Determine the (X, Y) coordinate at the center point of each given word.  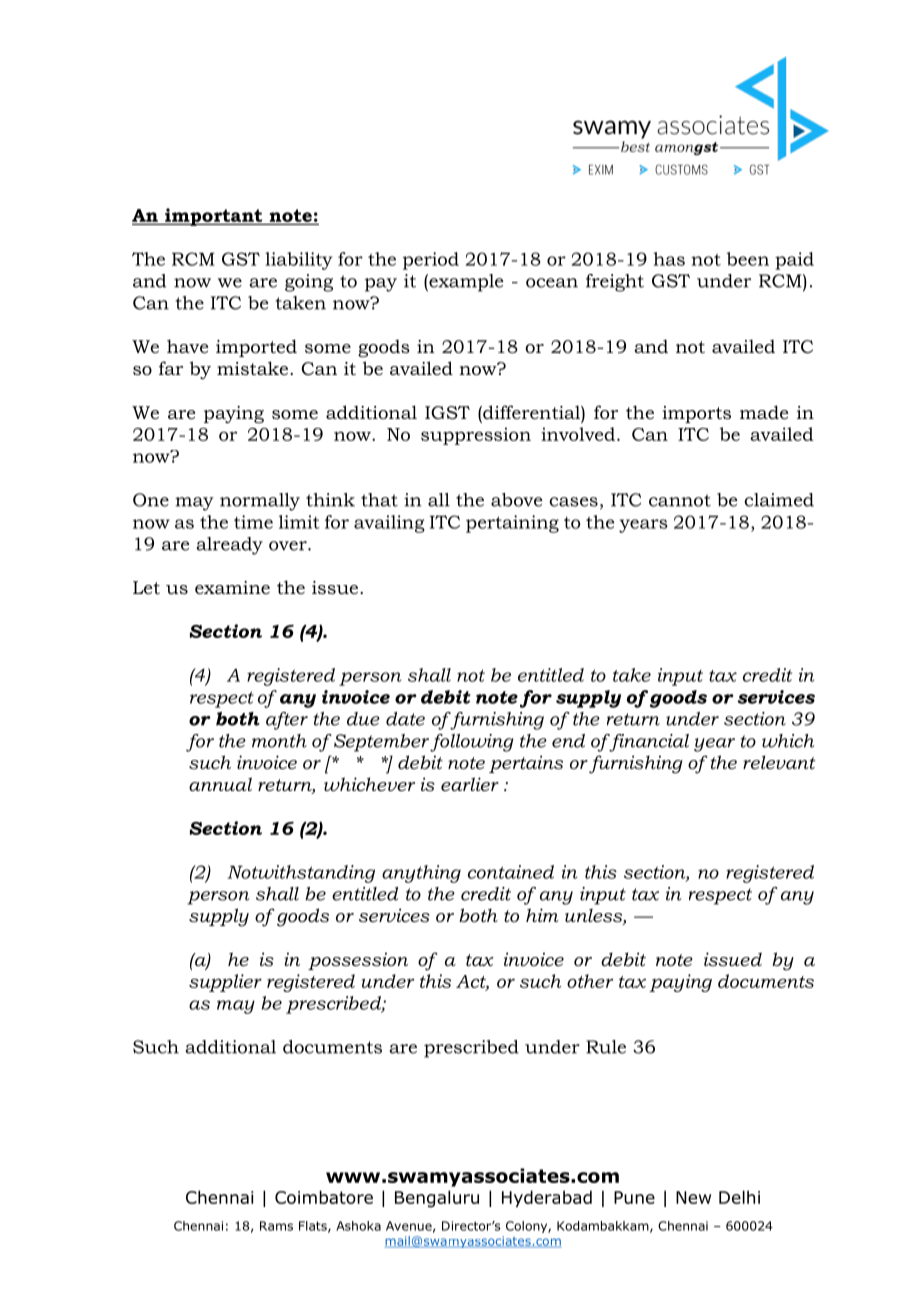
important (214, 217)
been (748, 259)
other (590, 981)
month (279, 741)
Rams (276, 1226)
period (431, 261)
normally (260, 502)
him (542, 915)
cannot (680, 500)
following (471, 743)
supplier (225, 983)
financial (648, 743)
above (516, 500)
